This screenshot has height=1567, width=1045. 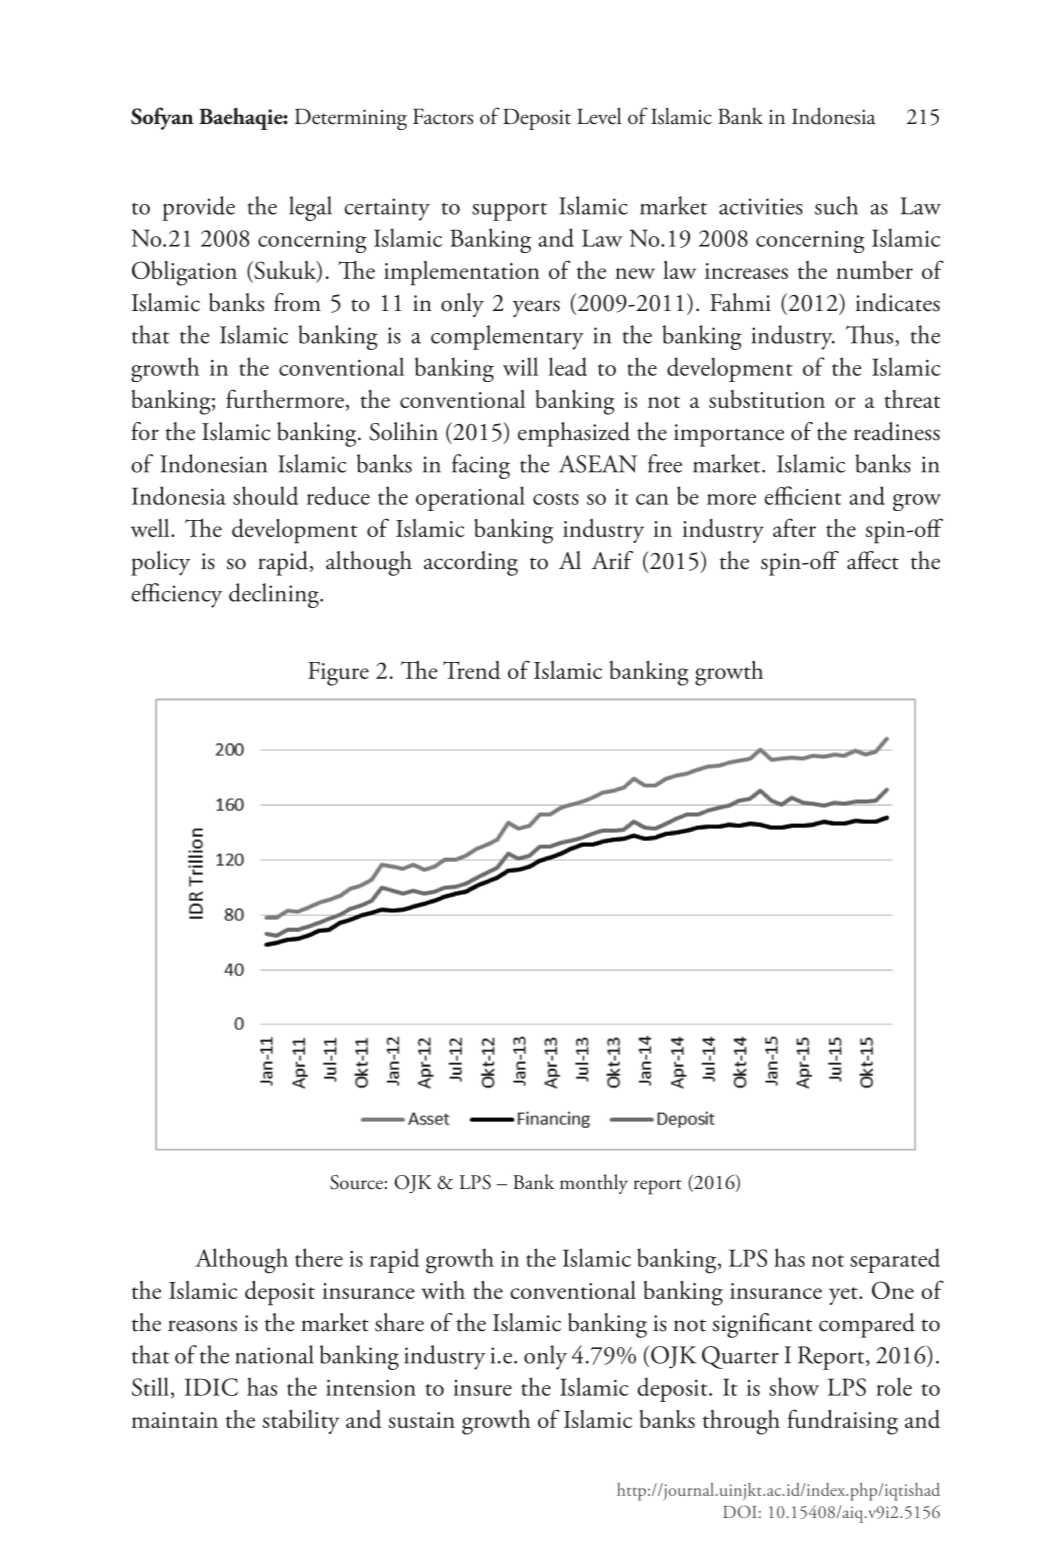 I want to click on monthly, so click(x=594, y=1184).
